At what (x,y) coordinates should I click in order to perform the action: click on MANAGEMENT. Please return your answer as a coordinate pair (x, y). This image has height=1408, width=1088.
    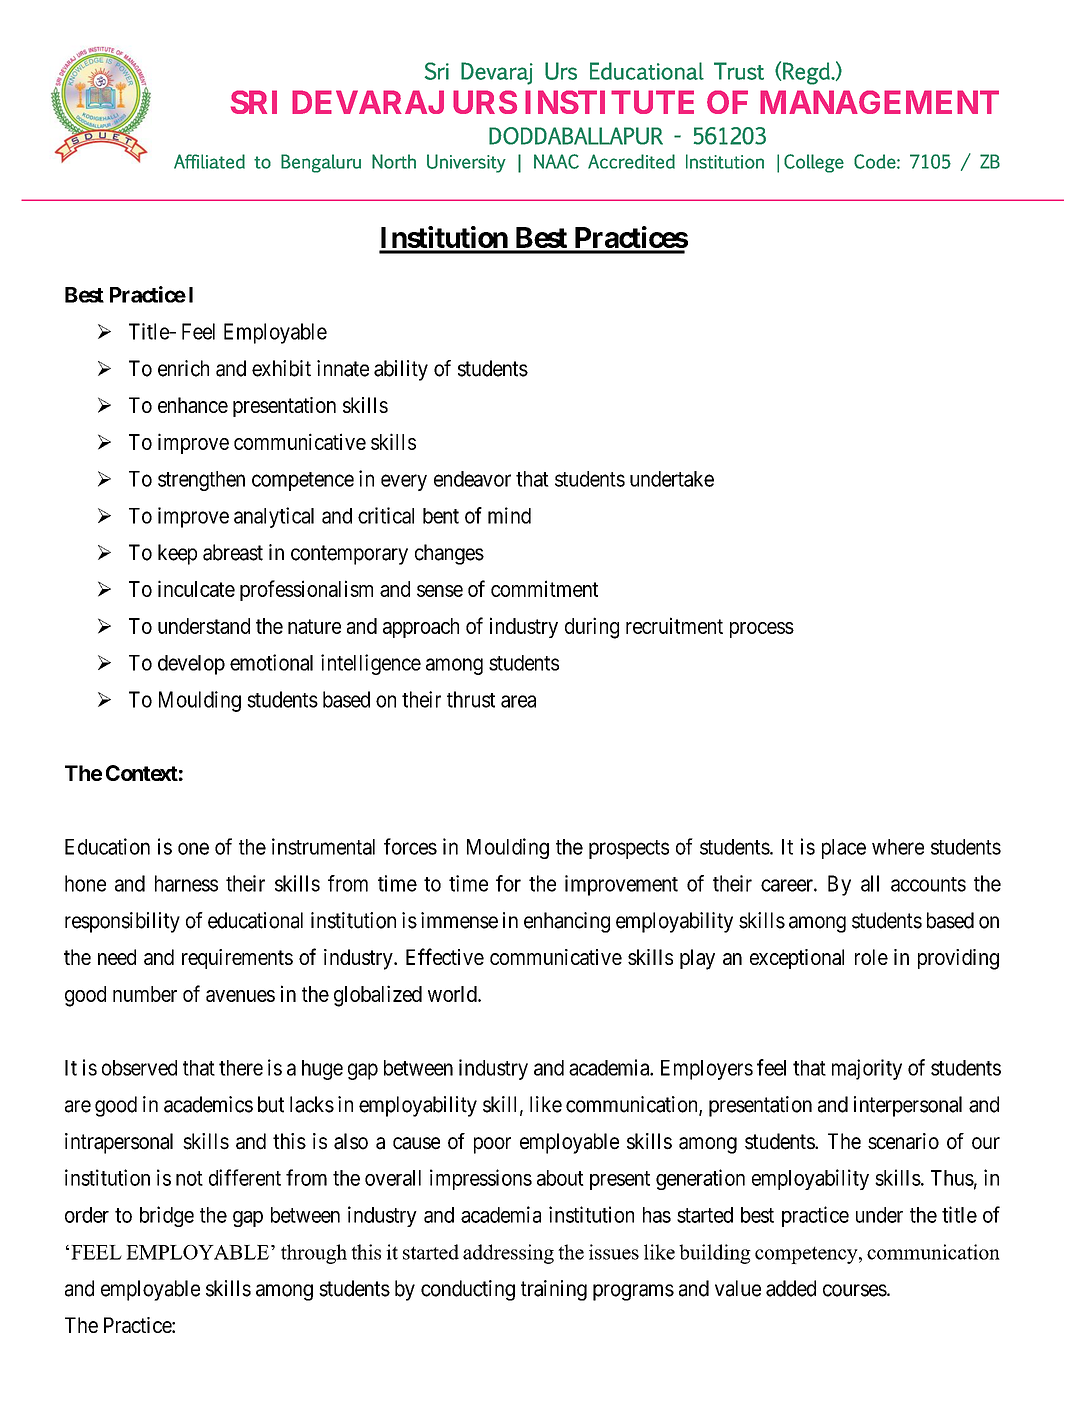
    Looking at the image, I should click on (879, 102).
